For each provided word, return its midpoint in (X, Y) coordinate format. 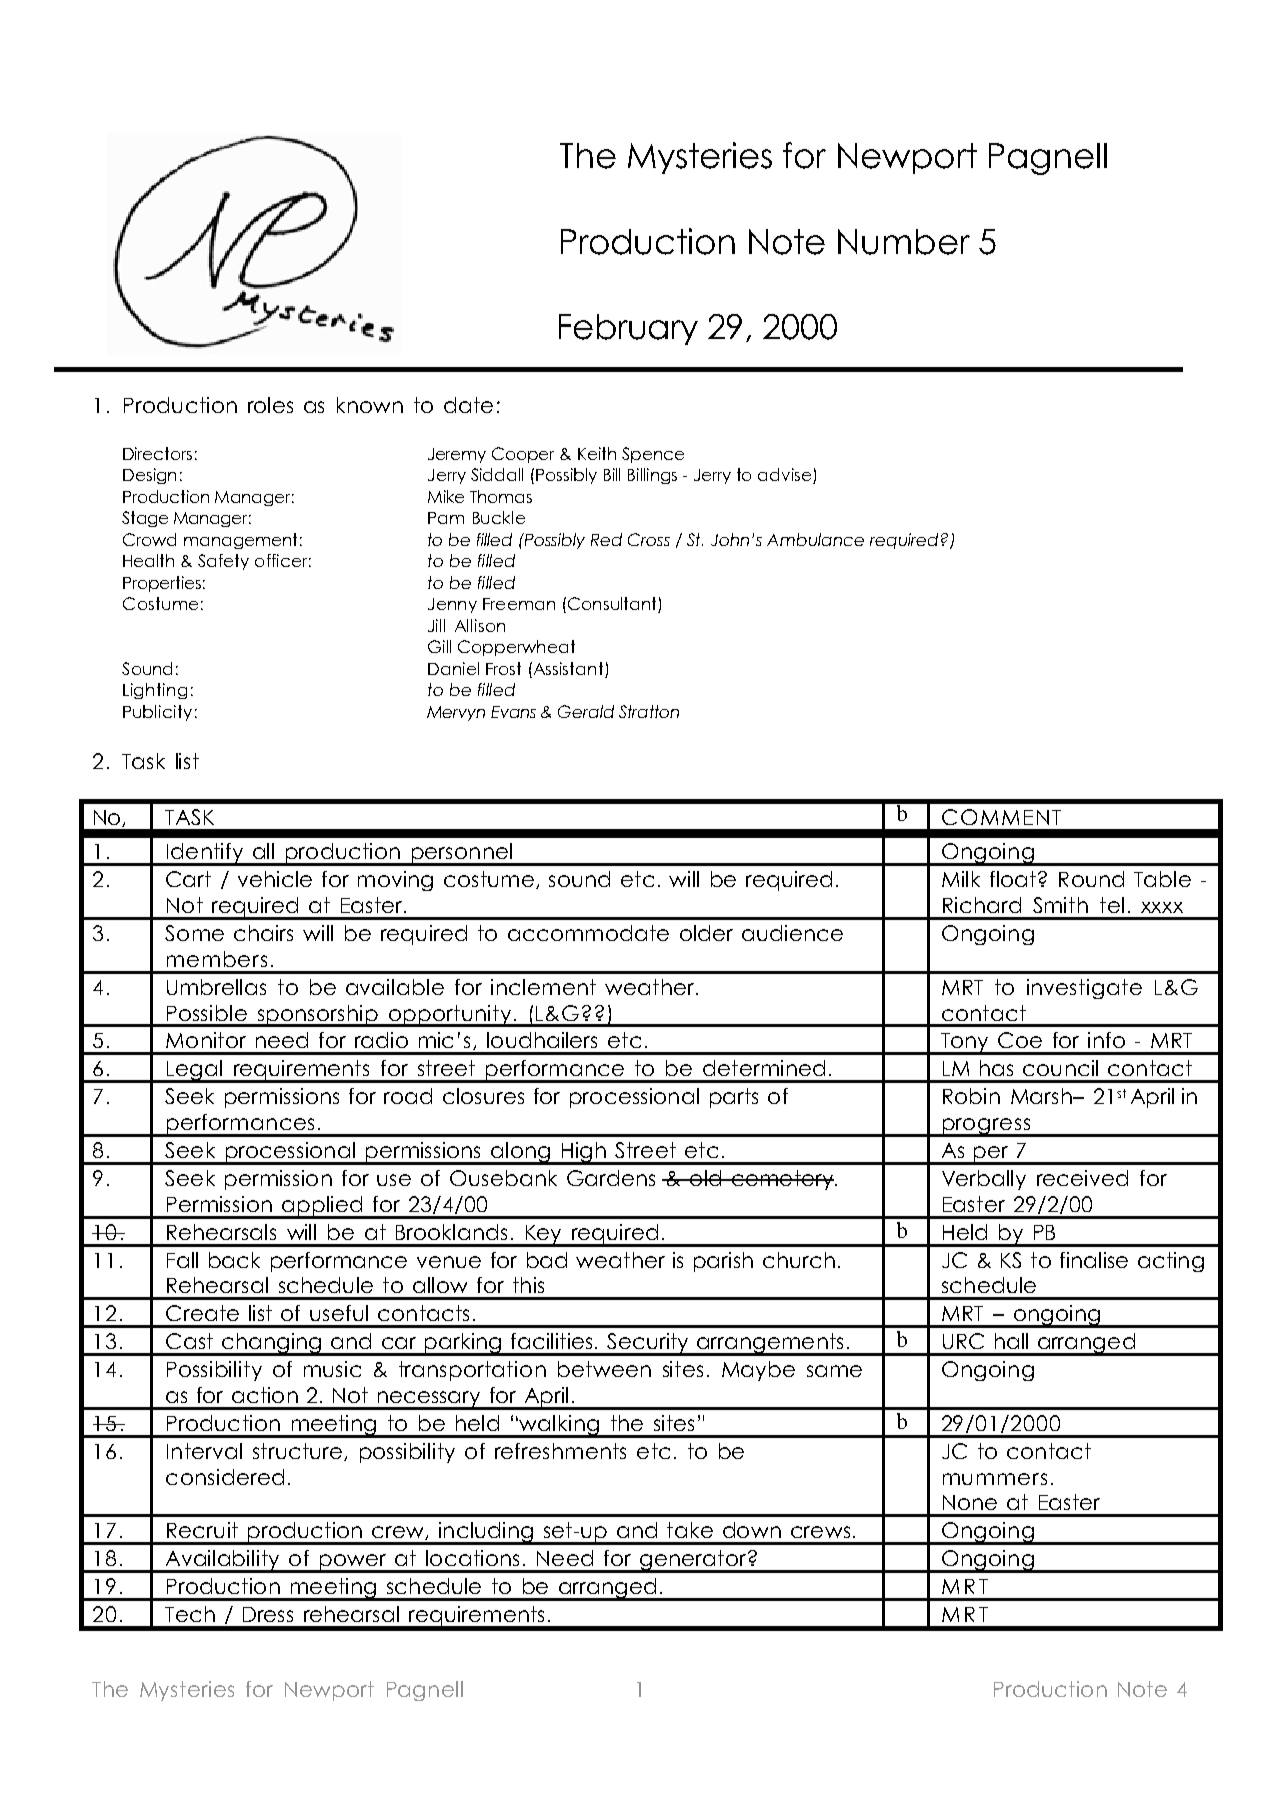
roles (270, 405)
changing (272, 1344)
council (1060, 1068)
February (628, 329)
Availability (222, 1561)
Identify (205, 854)
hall (1011, 1341)
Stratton (649, 711)
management (240, 541)
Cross (649, 539)
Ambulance (815, 539)
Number (904, 242)
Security (648, 1344)
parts (734, 1098)
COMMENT (1001, 817)
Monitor (206, 1040)
